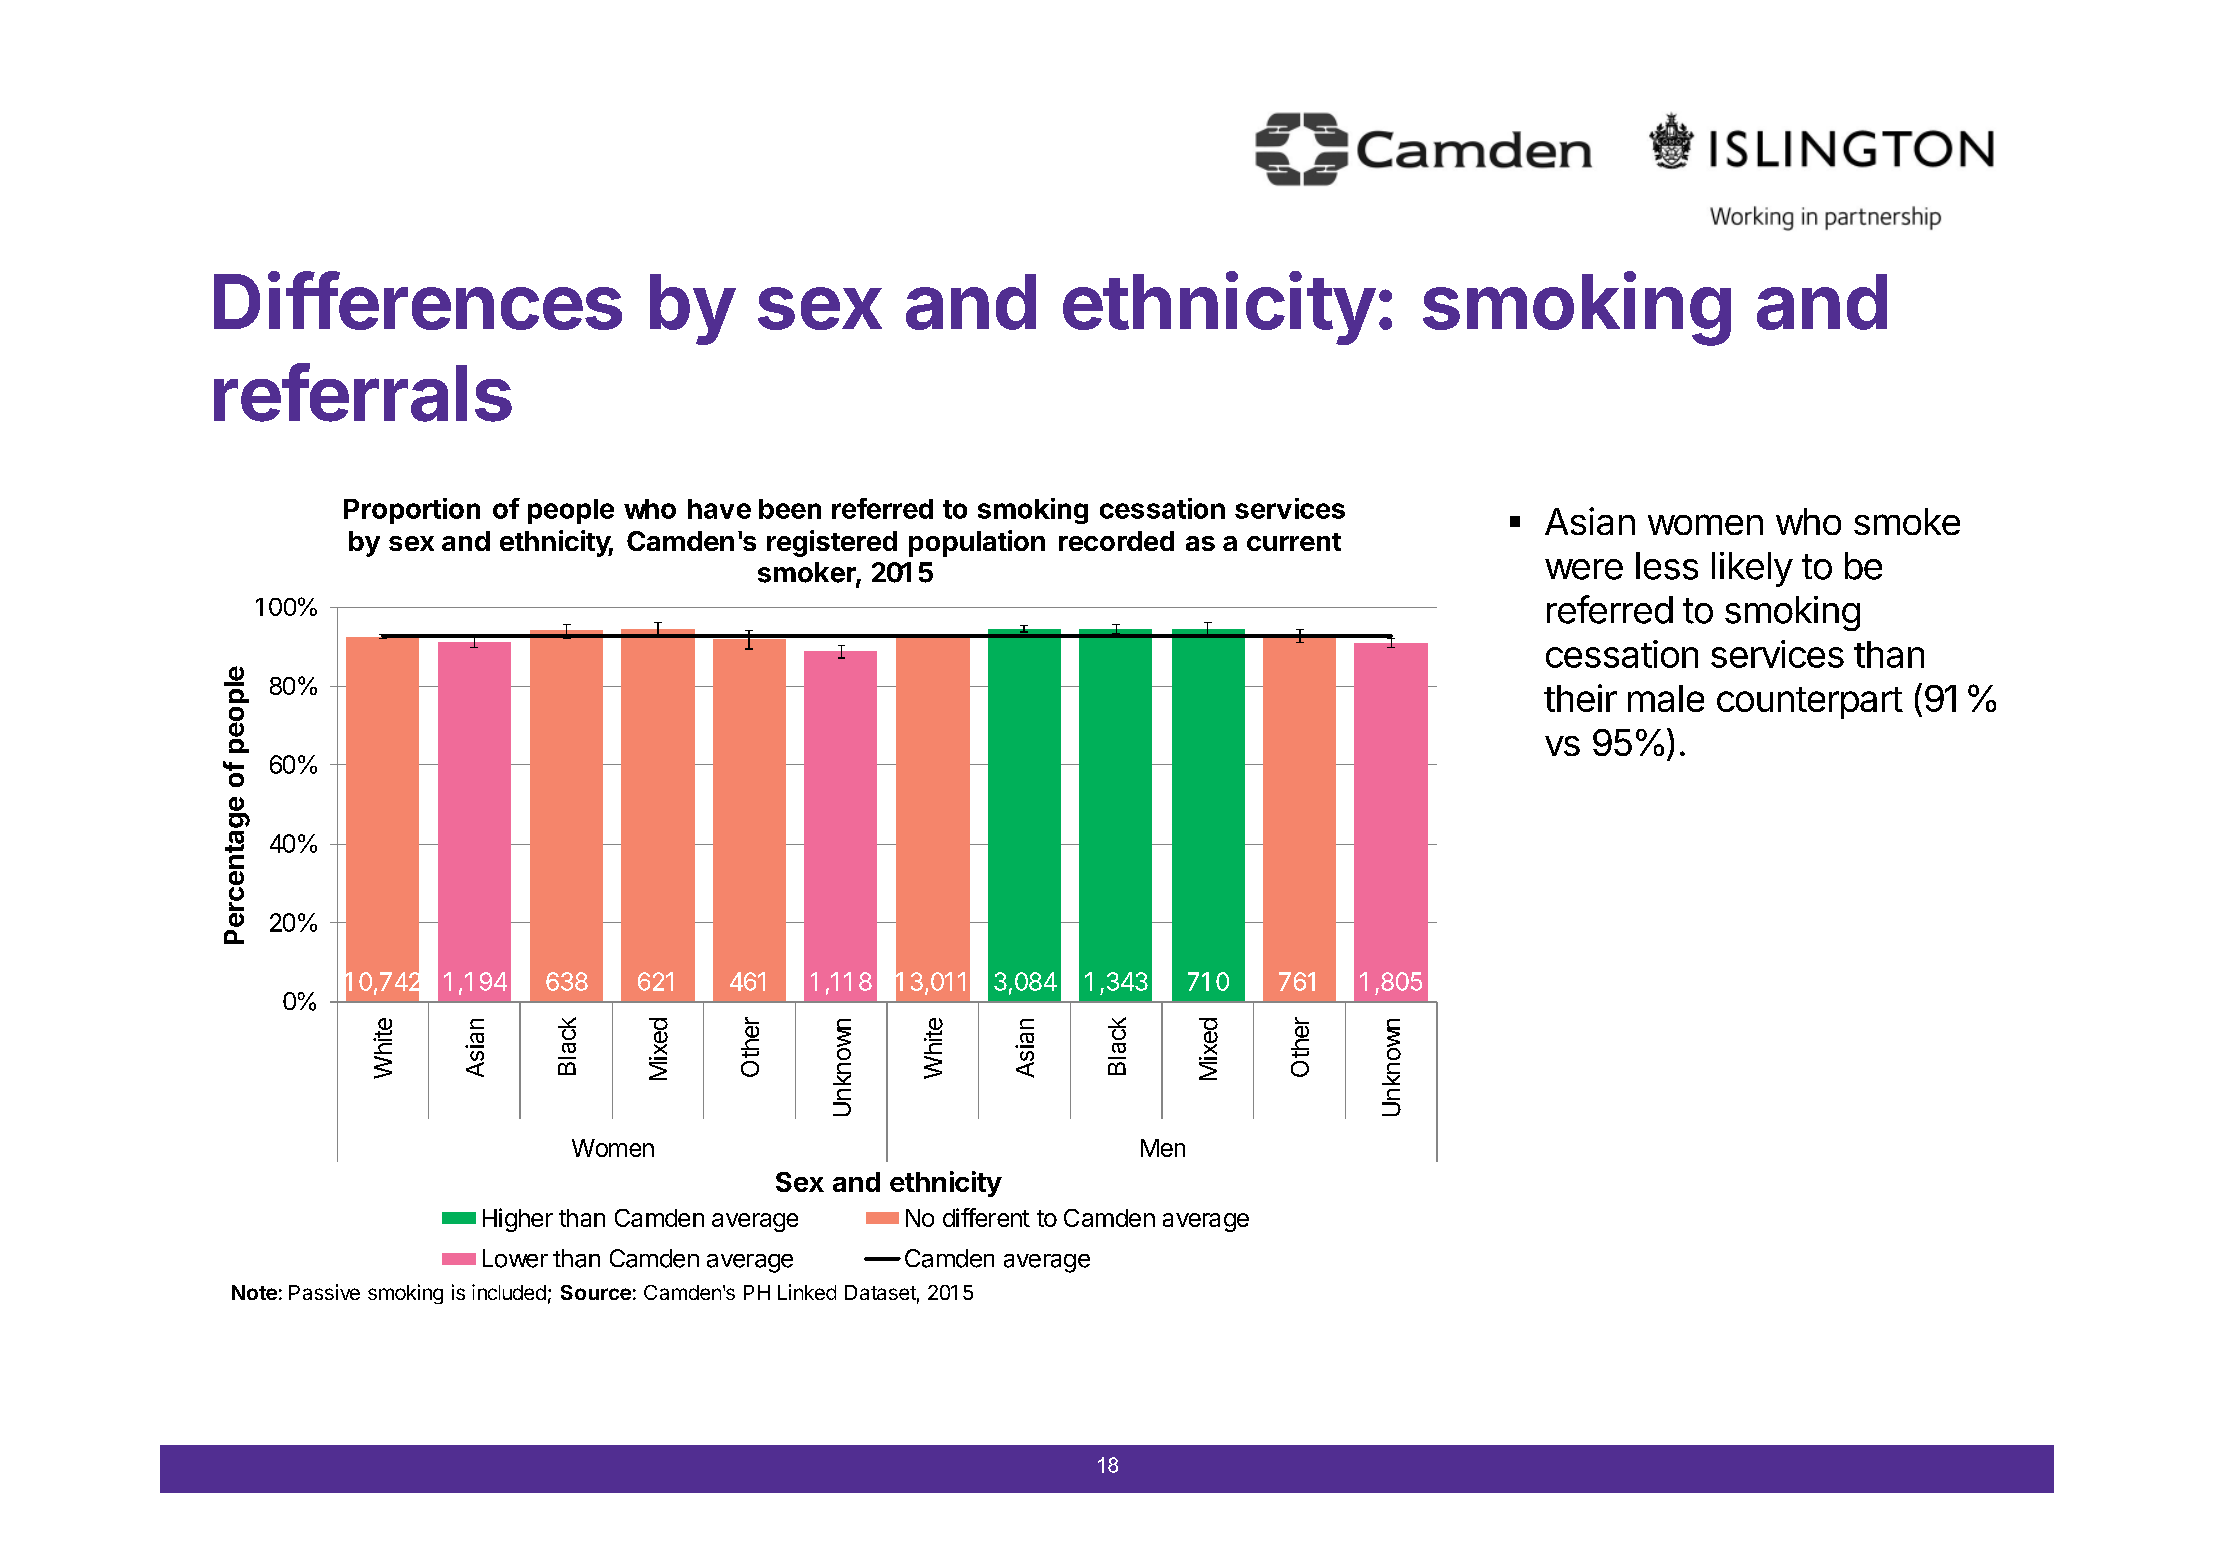 Image resolution: width=2215 pixels, height=1565 pixels. What do you see at coordinates (1667, 566) in the screenshot?
I see `less` at bounding box center [1667, 566].
